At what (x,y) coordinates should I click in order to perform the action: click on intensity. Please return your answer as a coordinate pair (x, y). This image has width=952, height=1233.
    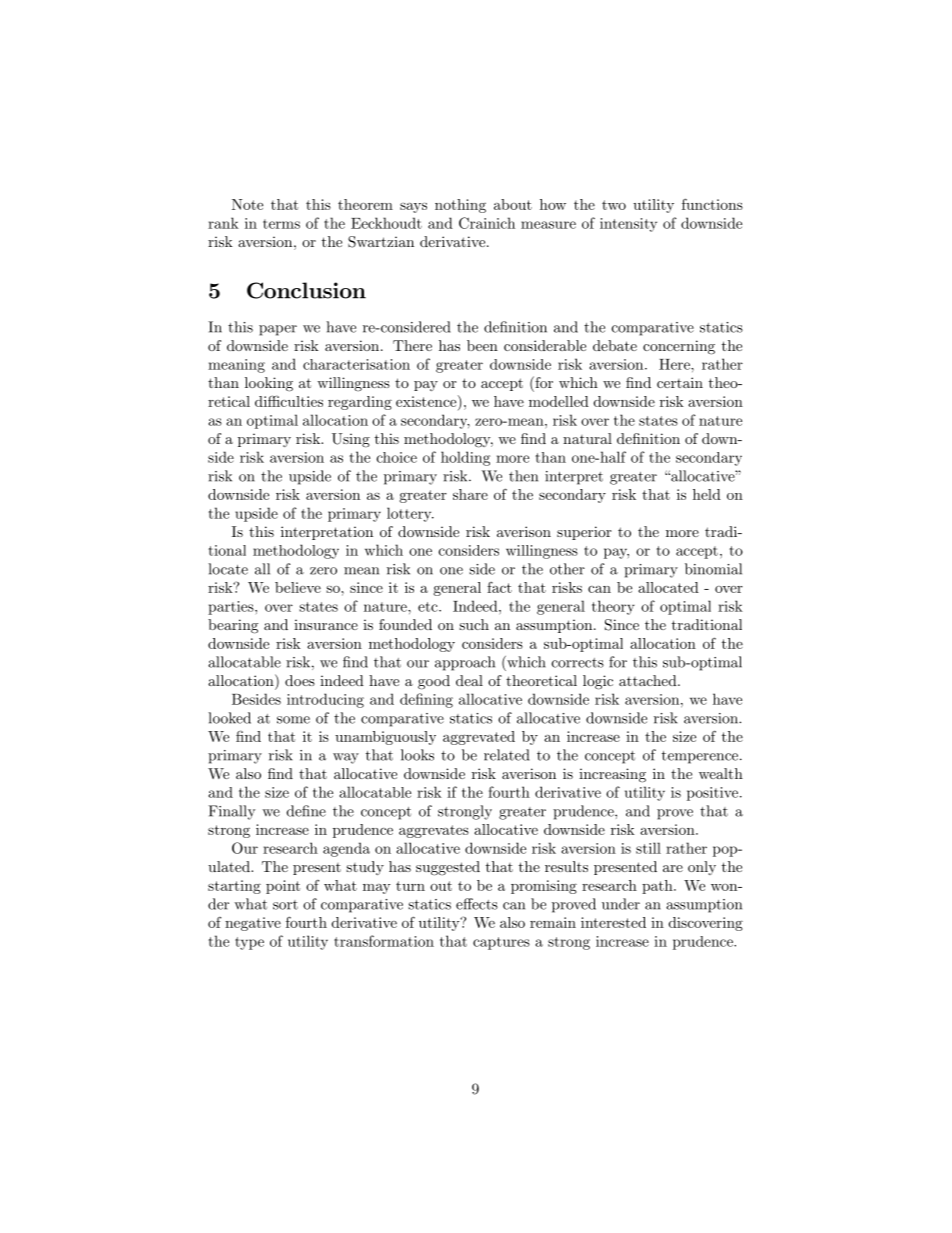
    Looking at the image, I should click on (628, 225).
